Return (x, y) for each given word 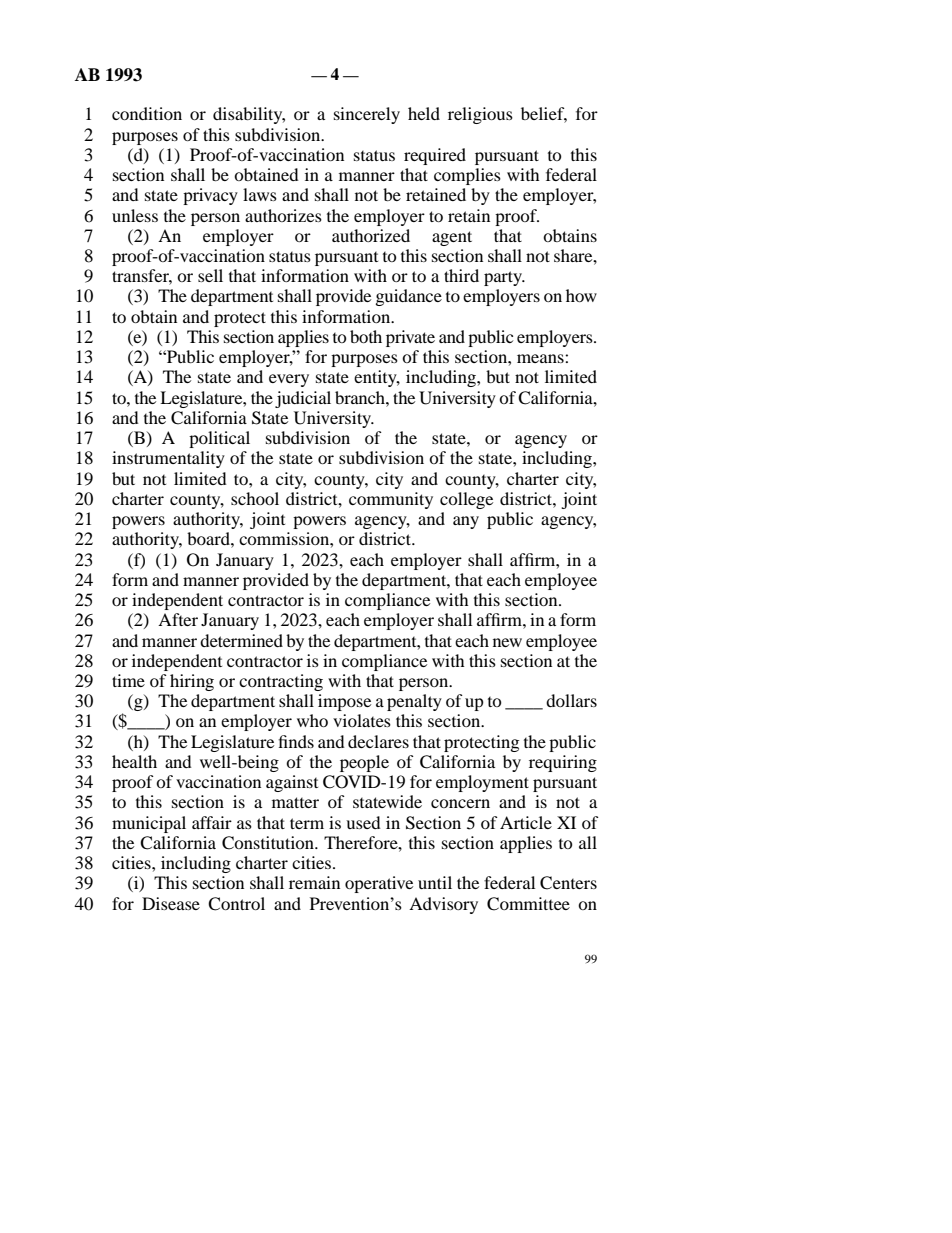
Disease (171, 903)
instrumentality (168, 459)
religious (480, 115)
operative (379, 884)
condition (147, 113)
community (391, 500)
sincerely (367, 115)
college (466, 500)
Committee (528, 904)
